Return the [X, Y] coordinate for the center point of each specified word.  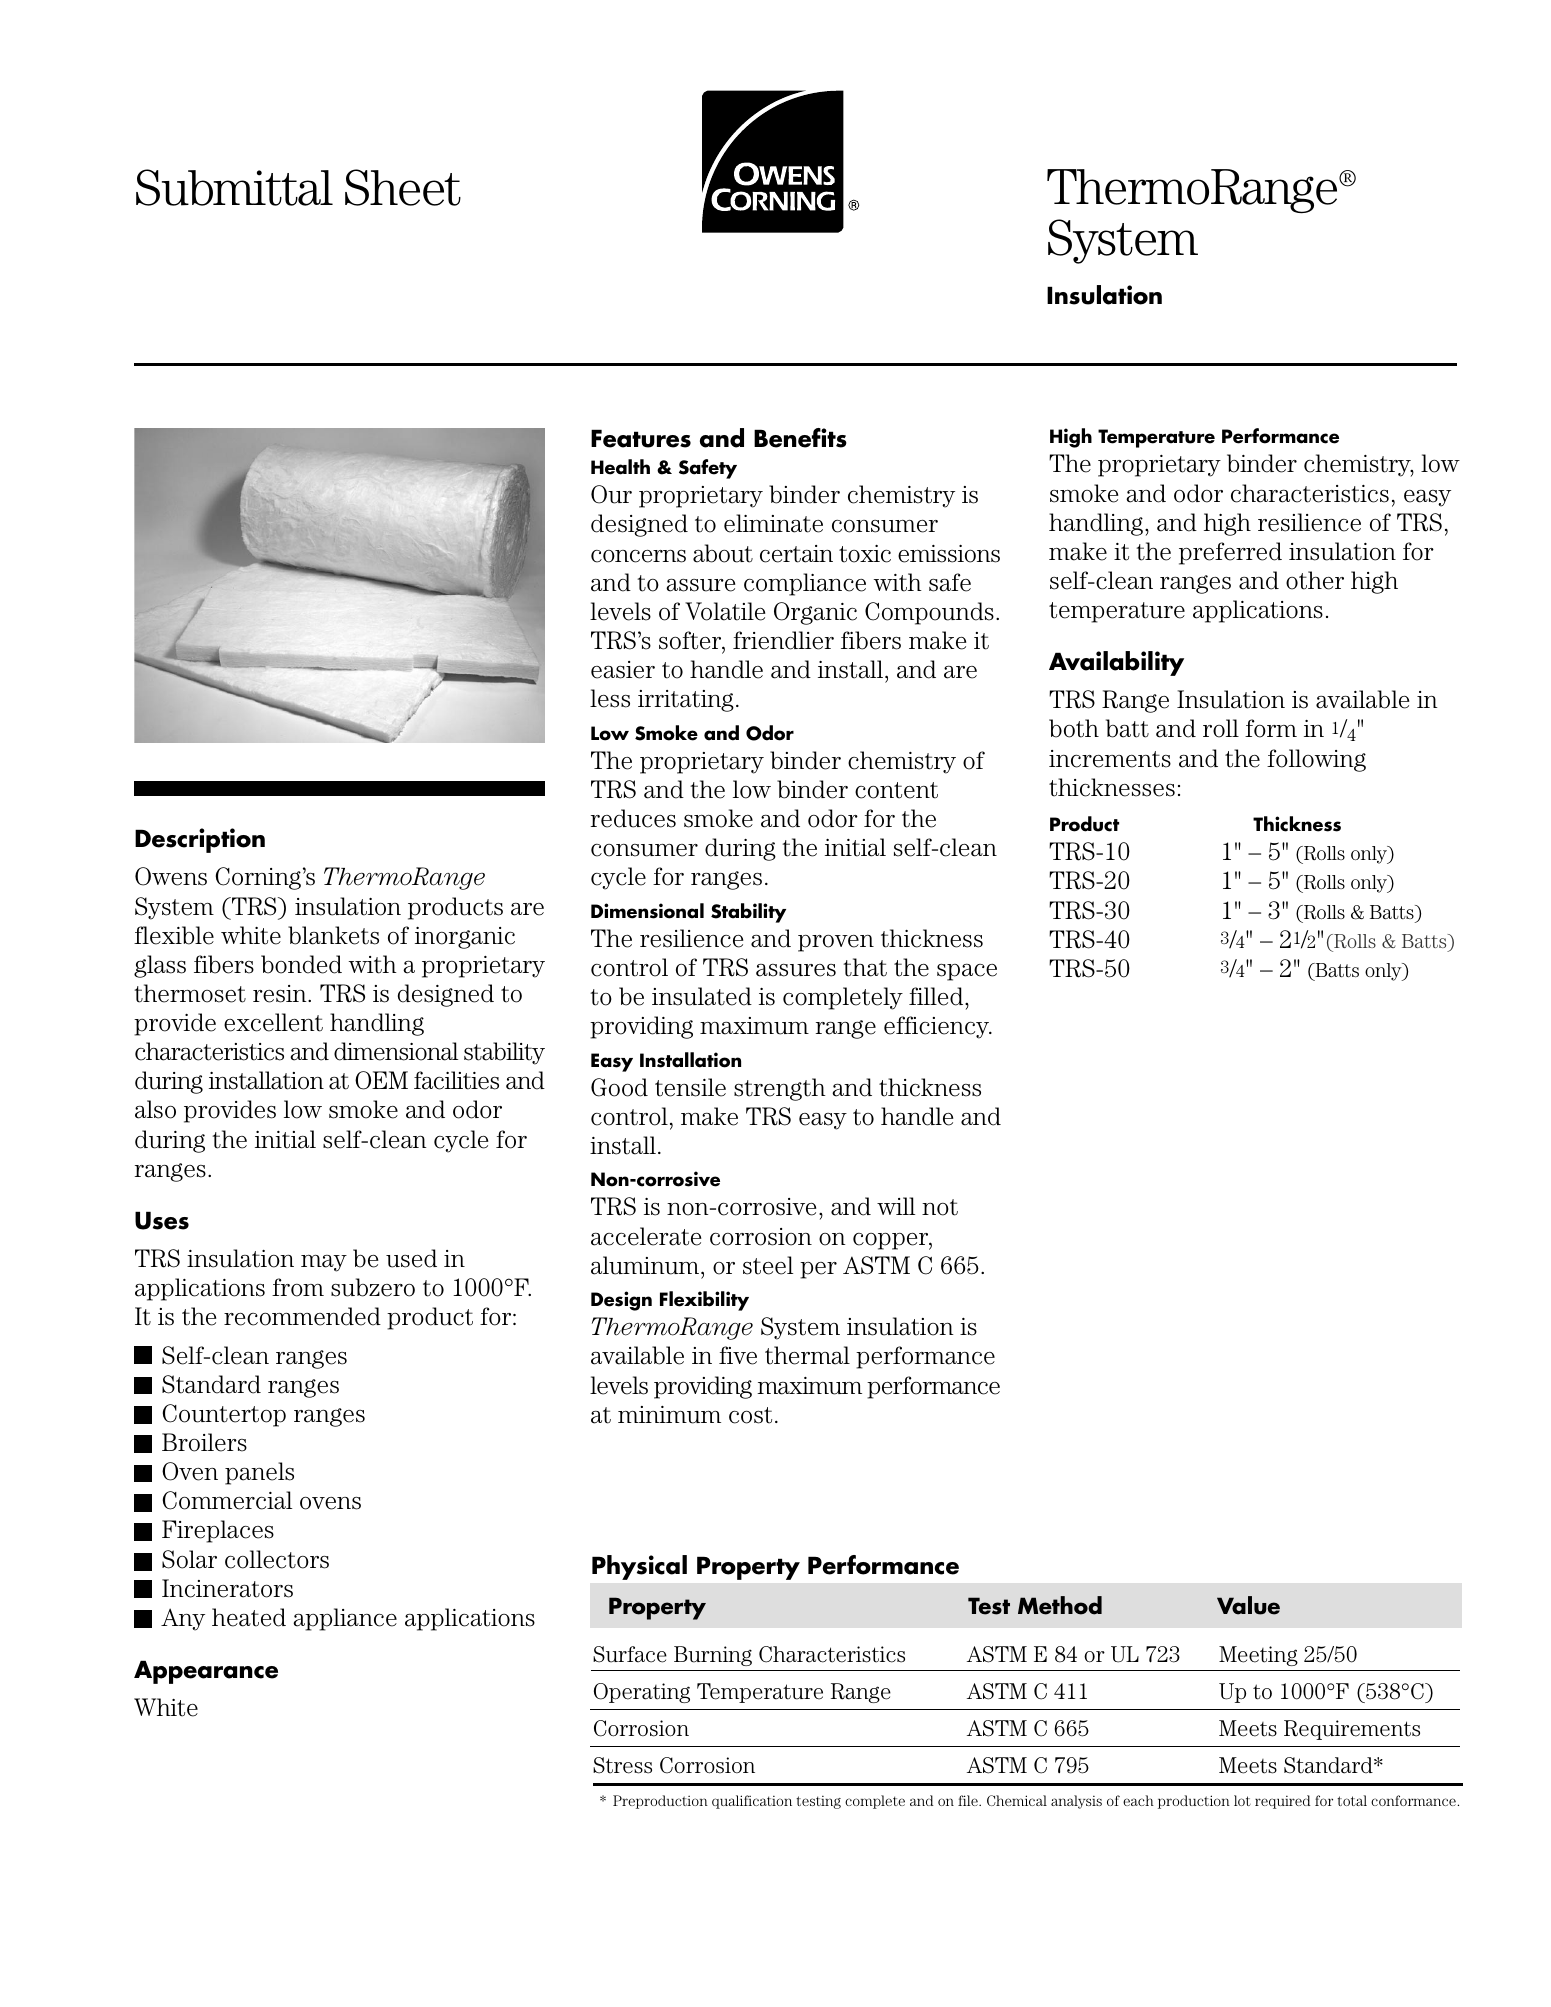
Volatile [725, 611]
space [967, 972]
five [738, 1355]
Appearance [206, 1672]
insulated [702, 996]
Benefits [800, 438]
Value [1248, 1605]
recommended [302, 1316]
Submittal [234, 187]
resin [281, 994]
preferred [1230, 553]
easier [623, 670]
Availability [1116, 663]
